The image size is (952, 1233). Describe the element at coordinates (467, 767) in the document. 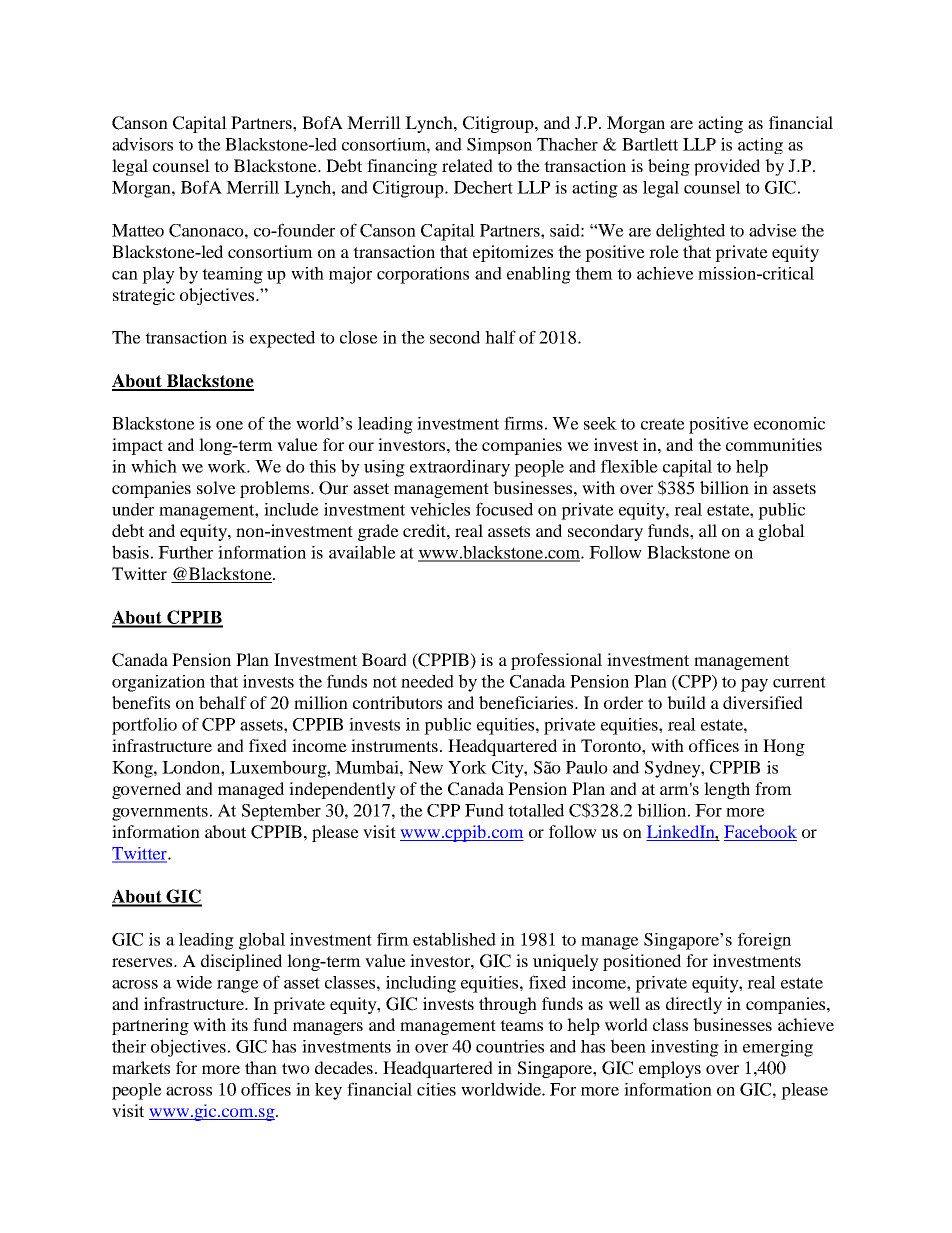

I see `York` at that location.
